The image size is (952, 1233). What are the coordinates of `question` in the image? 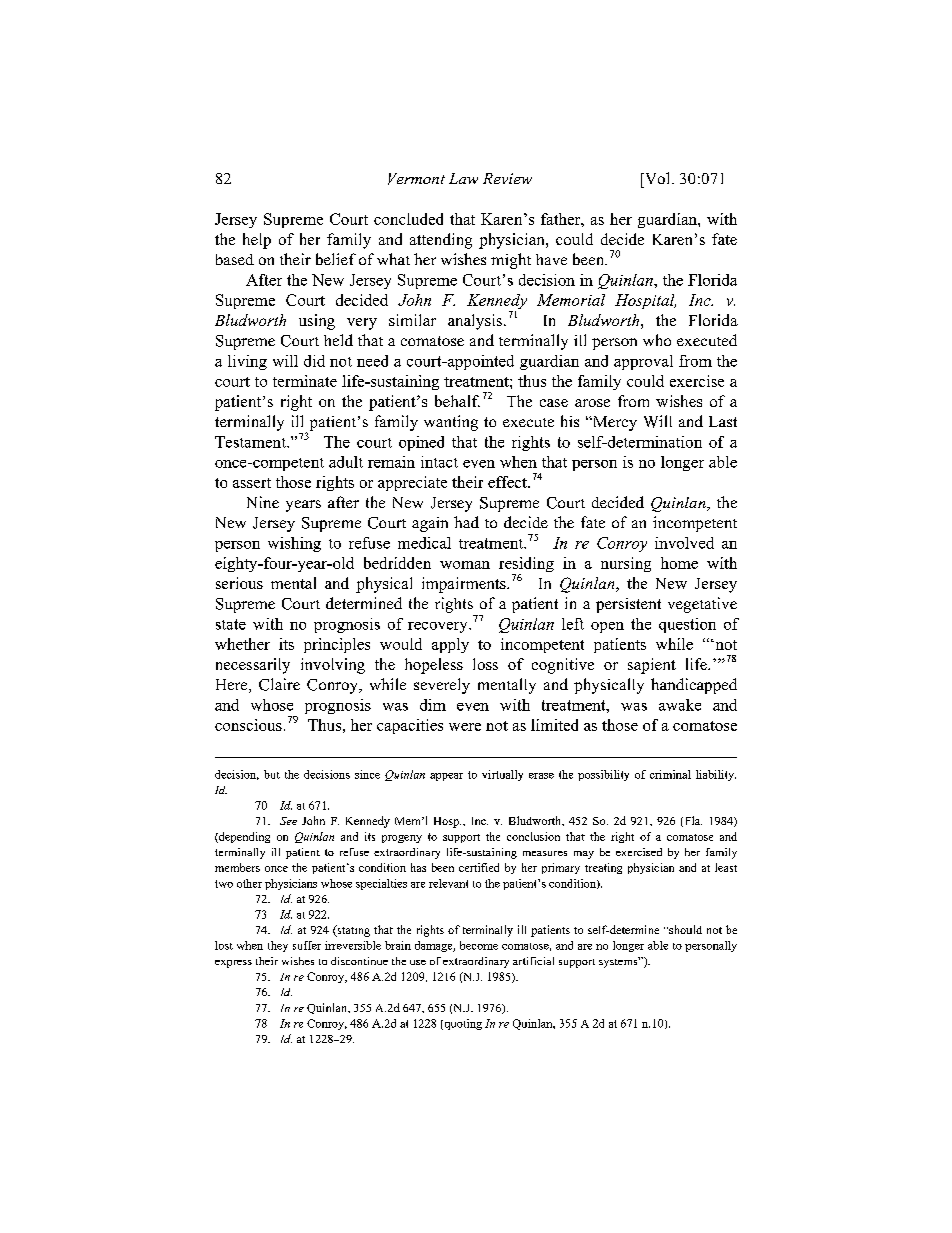 It's located at (687, 625).
